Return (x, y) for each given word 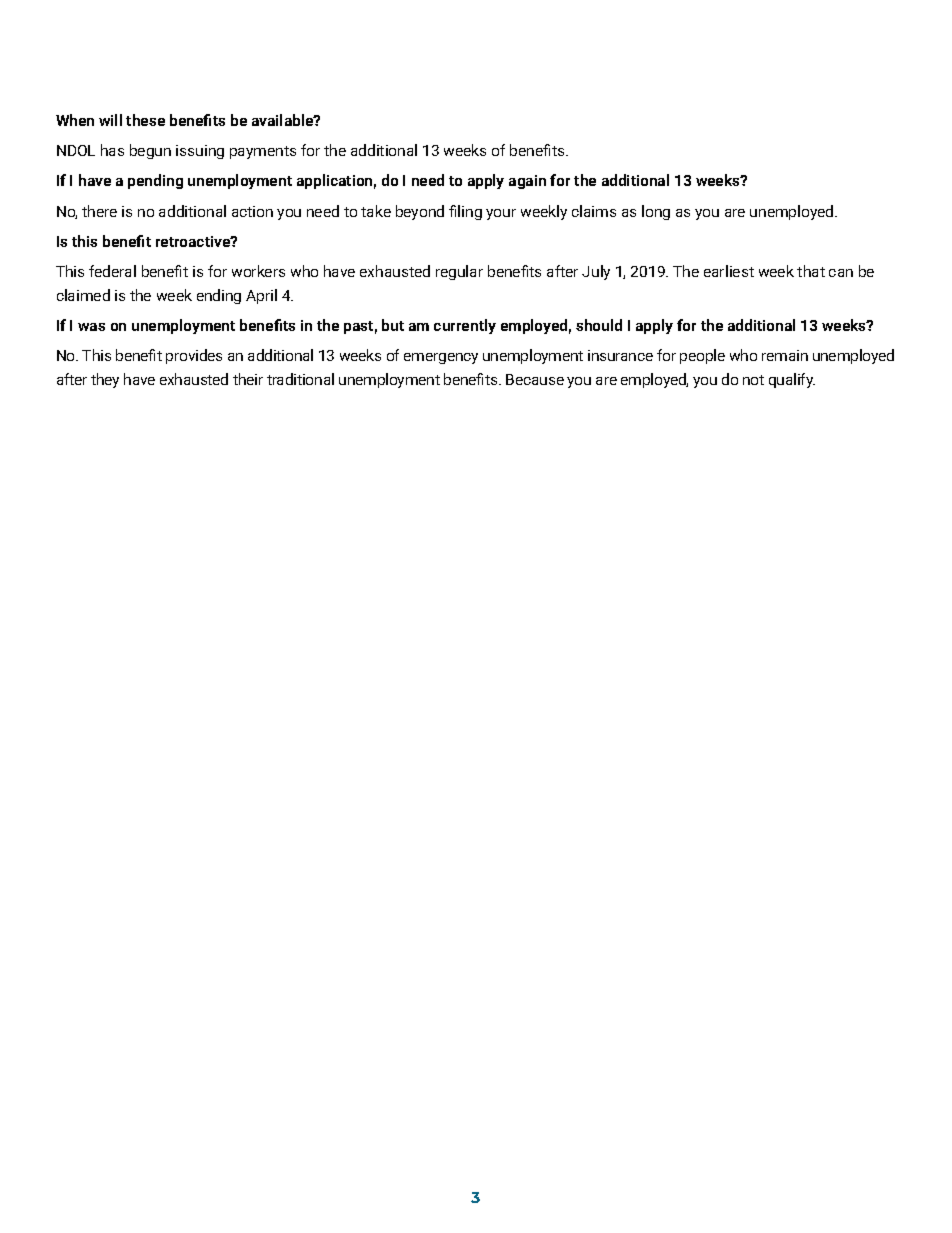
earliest (729, 271)
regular (459, 272)
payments (263, 152)
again (527, 182)
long (656, 212)
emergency (441, 358)
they (105, 380)
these (145, 120)
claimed (83, 295)
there (99, 211)
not (753, 380)
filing (465, 212)
